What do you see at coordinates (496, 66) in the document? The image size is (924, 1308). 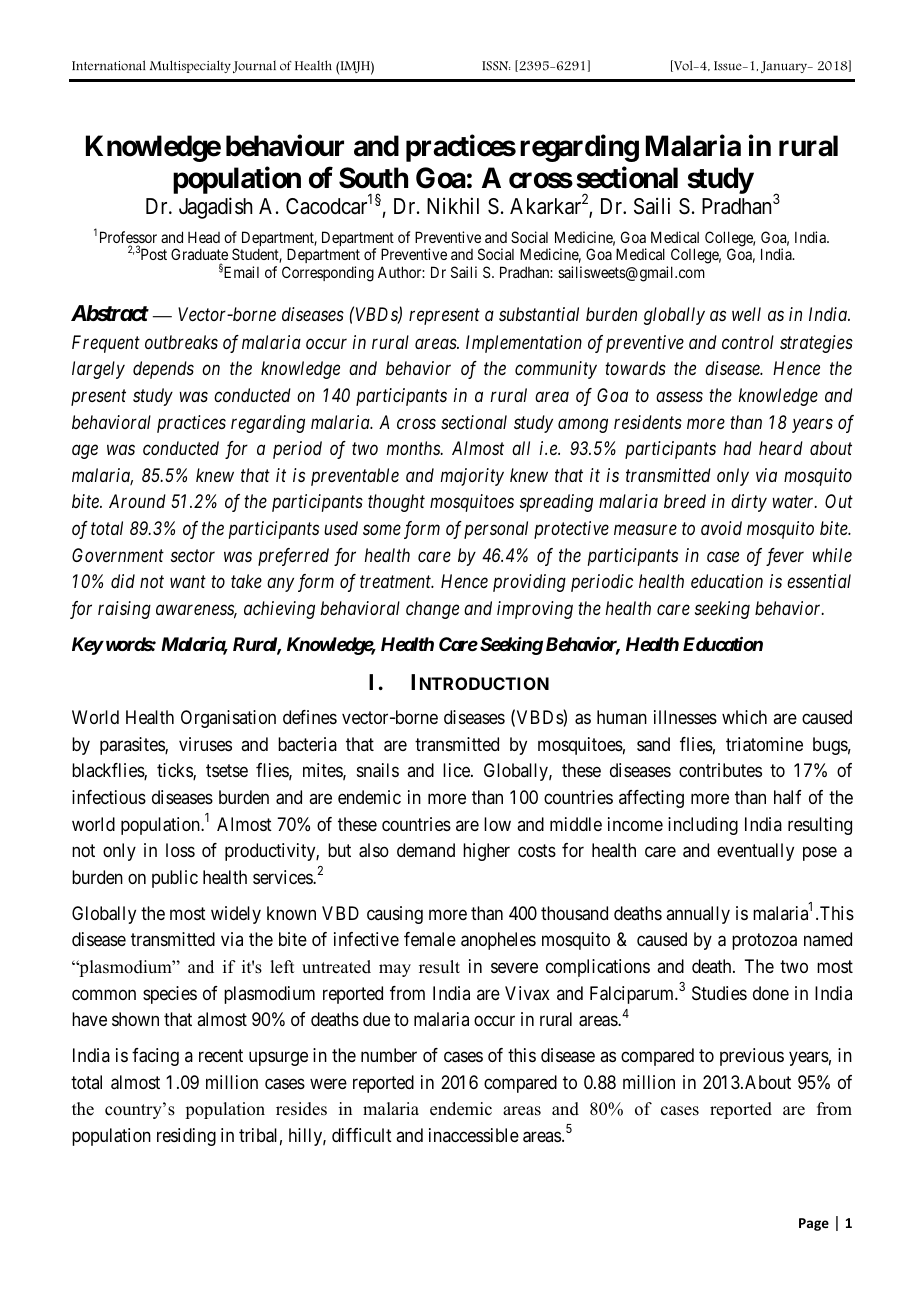 I see `ISSN` at bounding box center [496, 66].
